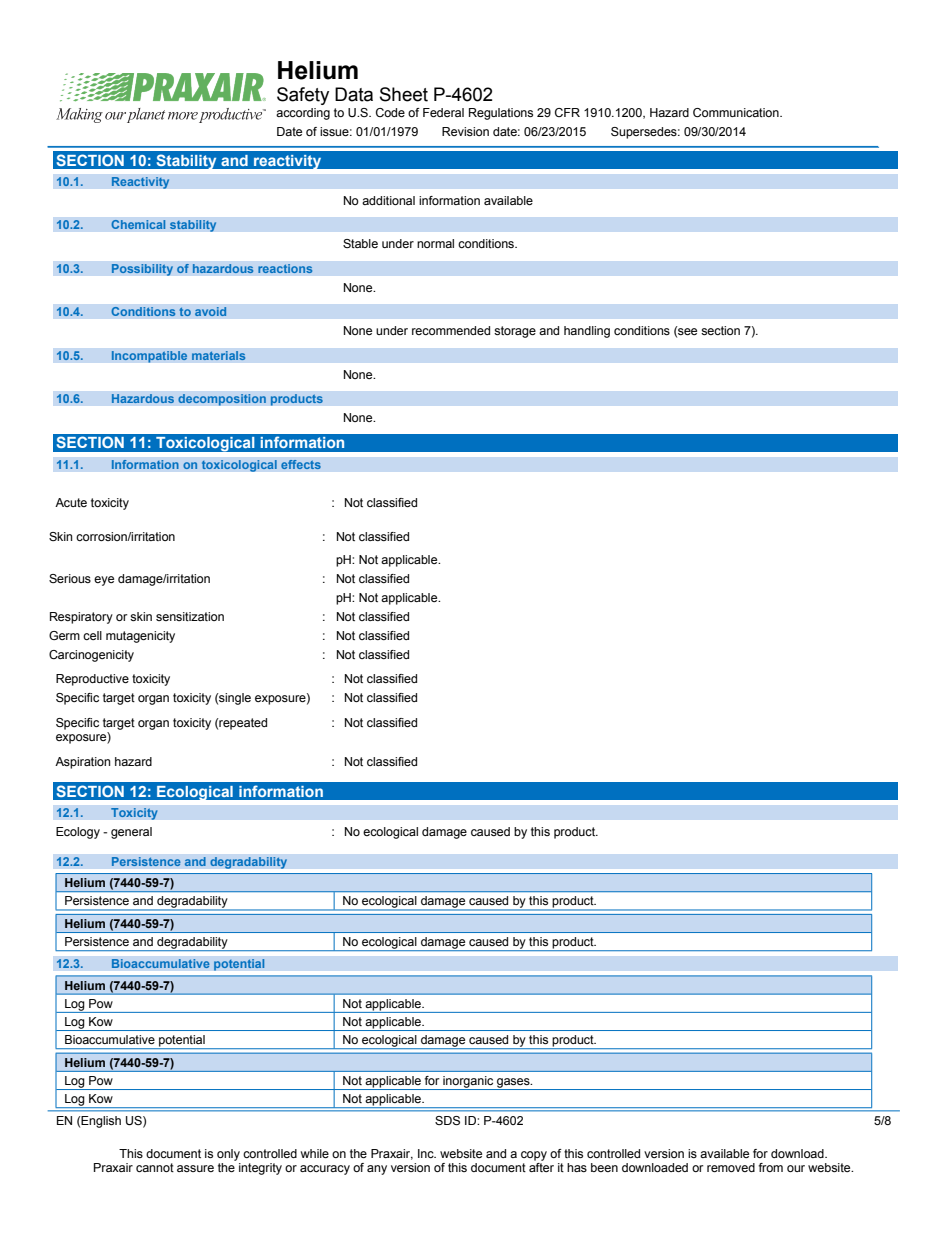  What do you see at coordinates (301, 465) in the page?
I see `effects` at bounding box center [301, 465].
